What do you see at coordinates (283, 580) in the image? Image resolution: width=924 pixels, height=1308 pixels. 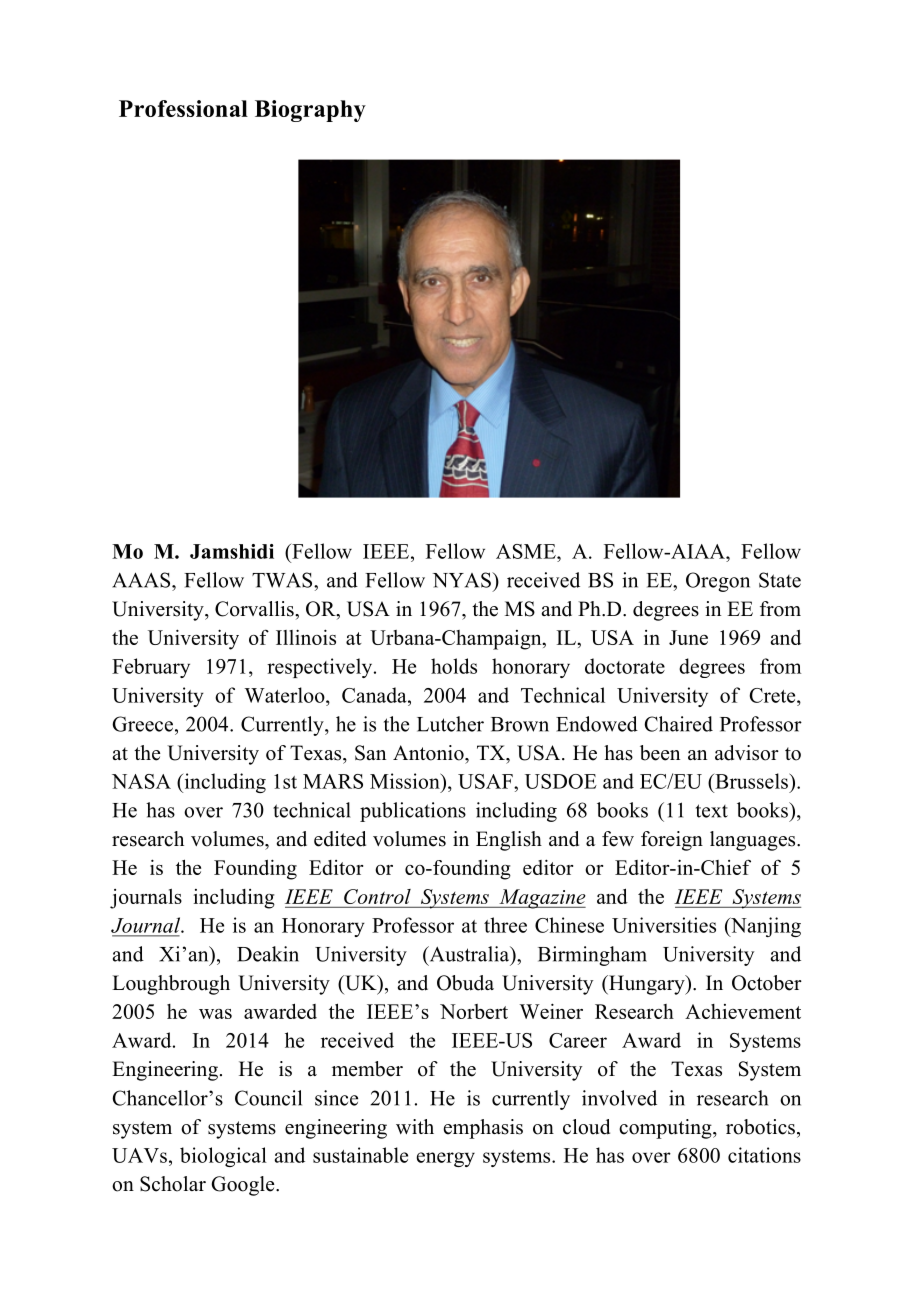 I see `TWAS` at bounding box center [283, 580].
